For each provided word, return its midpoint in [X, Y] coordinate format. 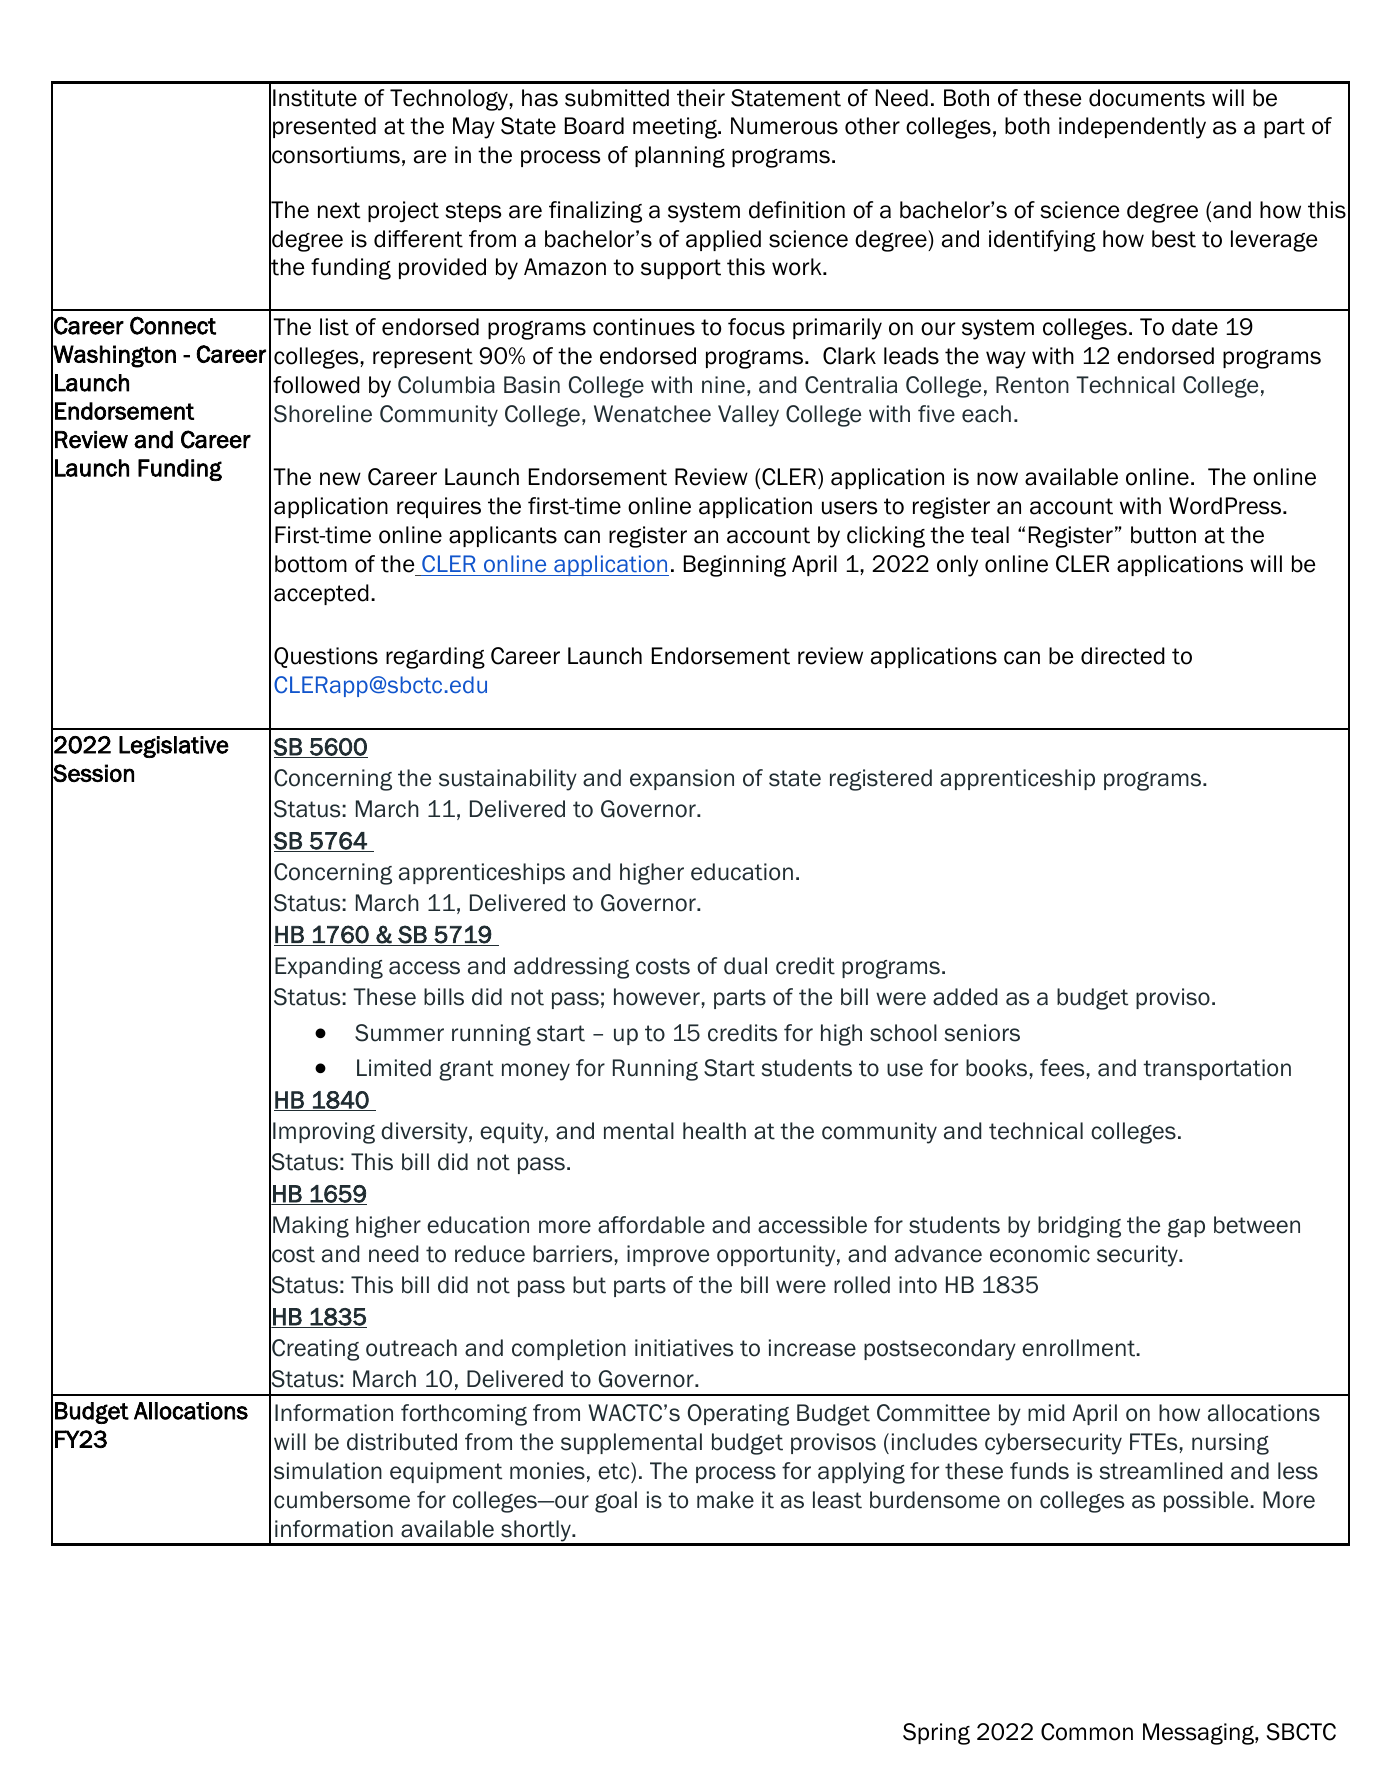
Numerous [784, 126]
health [714, 1131]
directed [1123, 656]
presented [324, 127]
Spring [936, 1734]
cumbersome [342, 1500]
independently [1132, 128]
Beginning [735, 566]
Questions [326, 657]
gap [1186, 1228]
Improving [324, 1133]
